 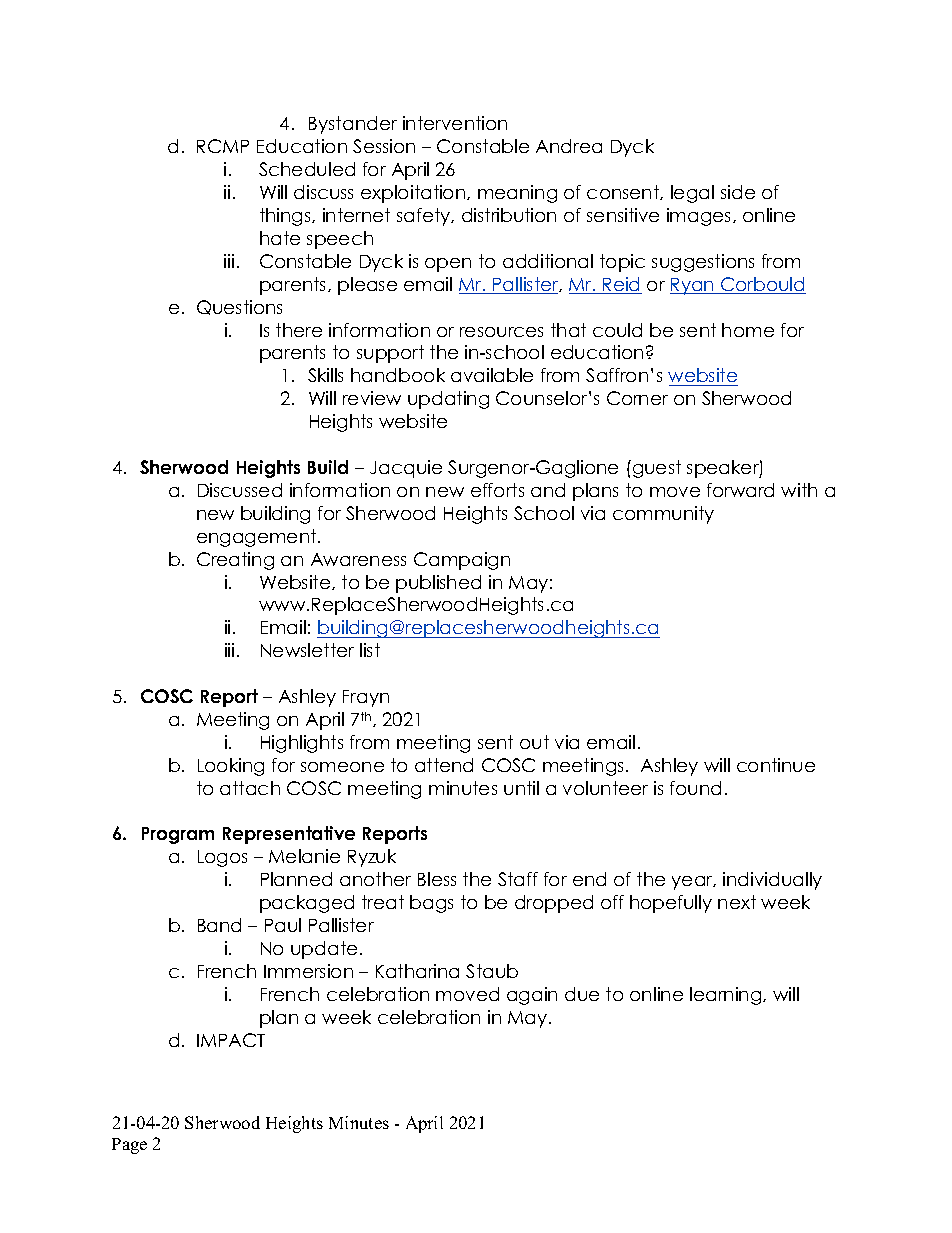 What do you see at coordinates (250, 788) in the screenshot?
I see `attach` at bounding box center [250, 788].
